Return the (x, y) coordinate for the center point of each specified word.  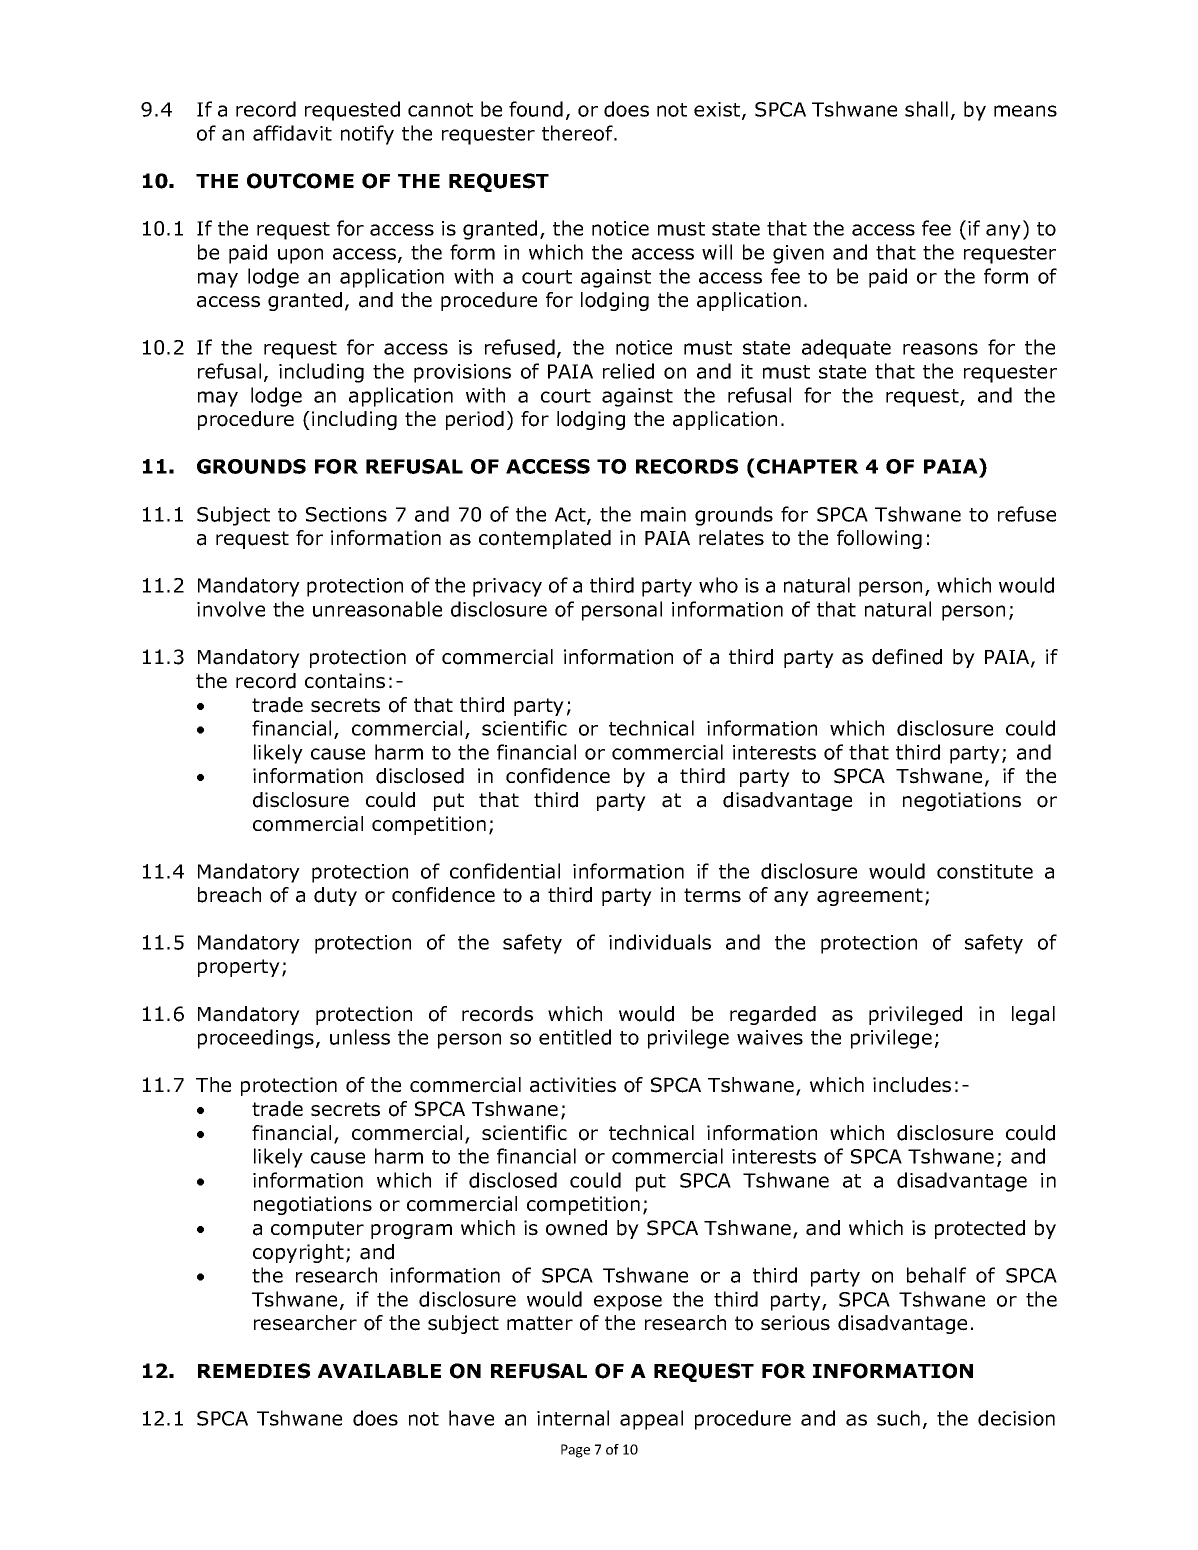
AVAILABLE (379, 1371)
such (898, 1418)
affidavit (292, 133)
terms (712, 895)
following (879, 539)
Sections (346, 514)
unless (360, 1037)
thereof (578, 133)
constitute (985, 871)
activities (573, 1085)
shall (926, 109)
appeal (651, 1420)
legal (1033, 1015)
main (663, 514)
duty (335, 896)
